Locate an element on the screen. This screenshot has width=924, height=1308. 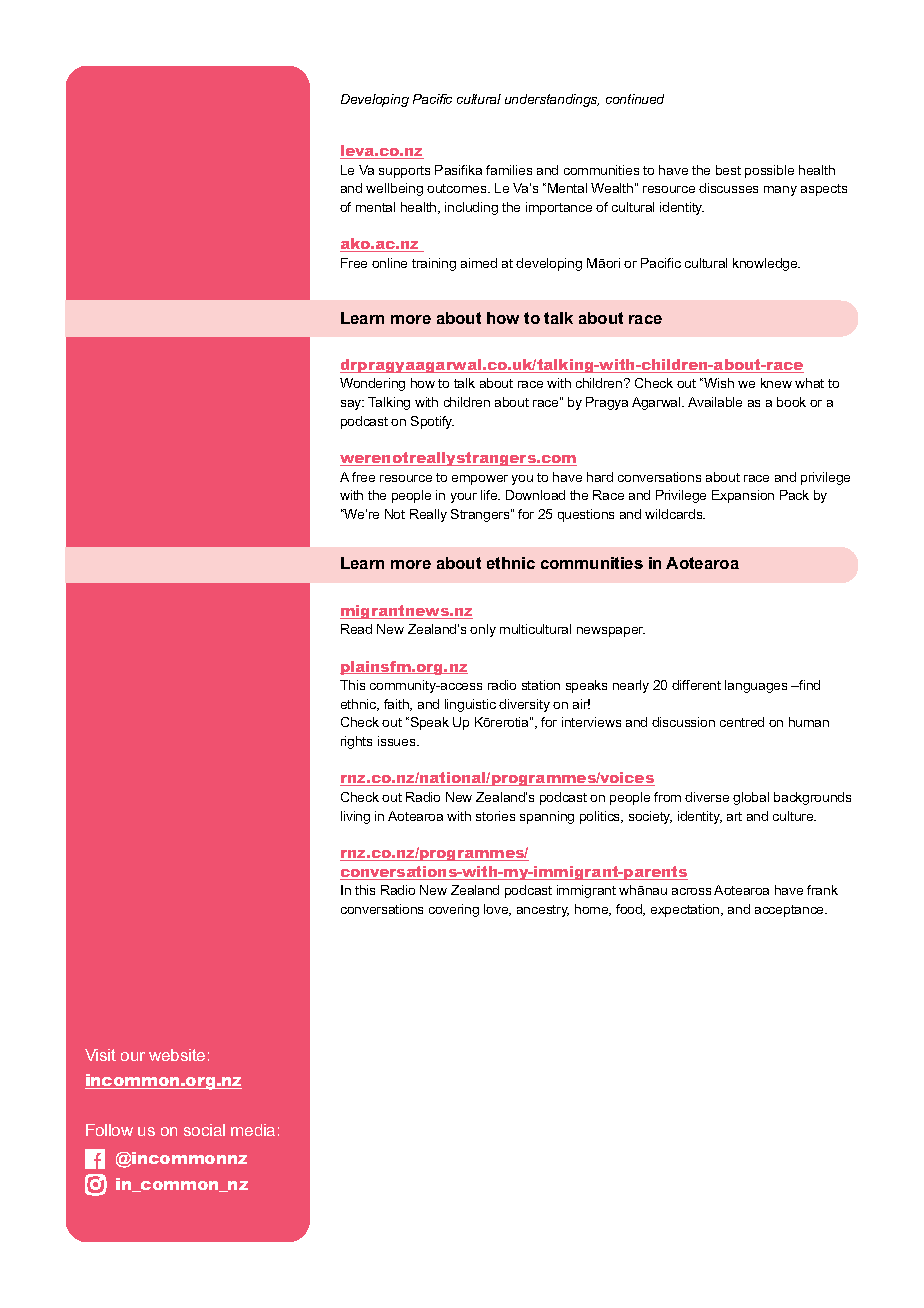
families is located at coordinates (509, 170).
